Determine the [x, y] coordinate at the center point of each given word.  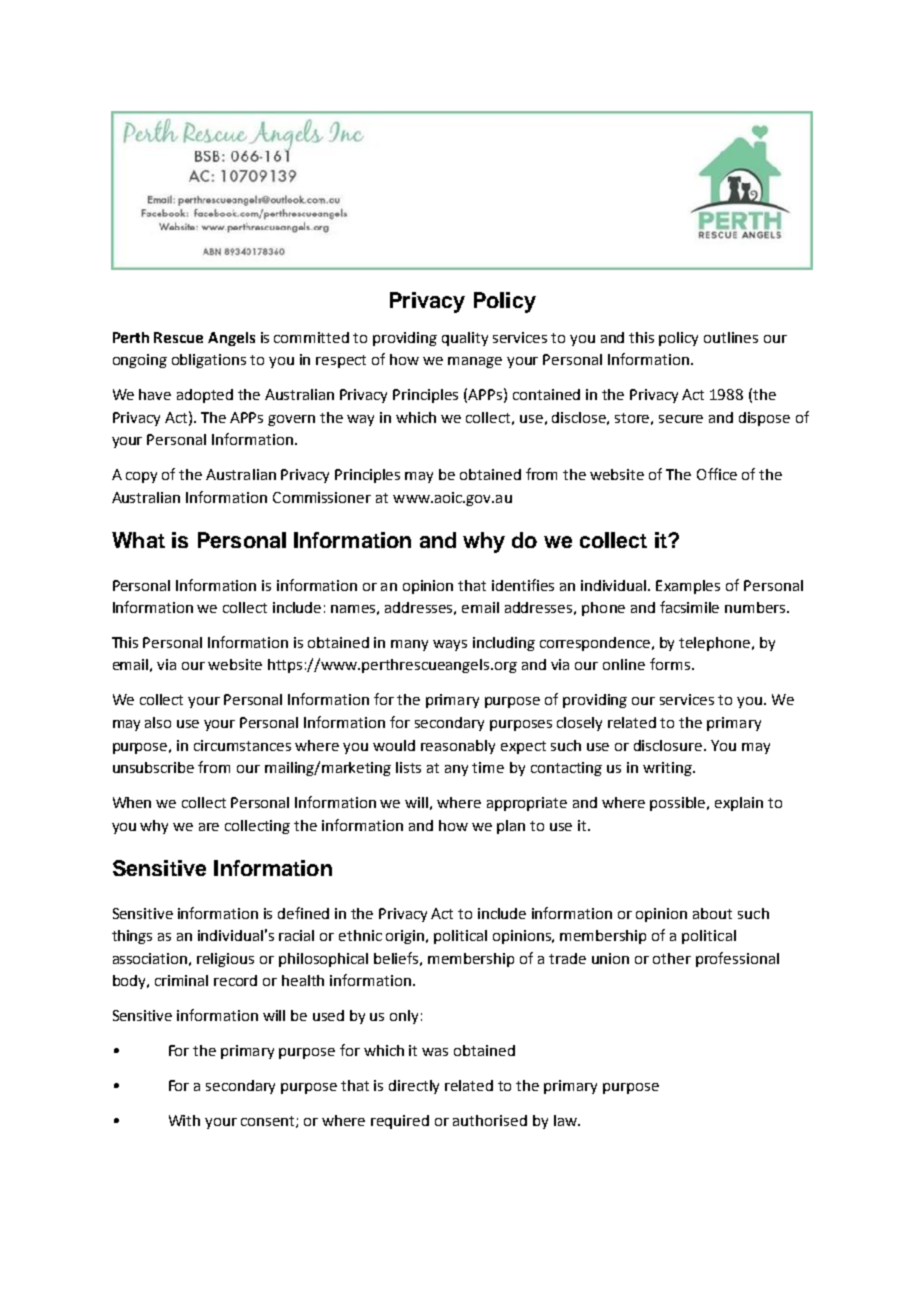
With [184, 1120]
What [138, 540]
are [209, 827]
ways [450, 645]
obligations [209, 361]
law [566, 1120]
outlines [731, 337]
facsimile [689, 607]
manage [475, 362]
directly [414, 1087]
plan [511, 827]
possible [679, 804]
